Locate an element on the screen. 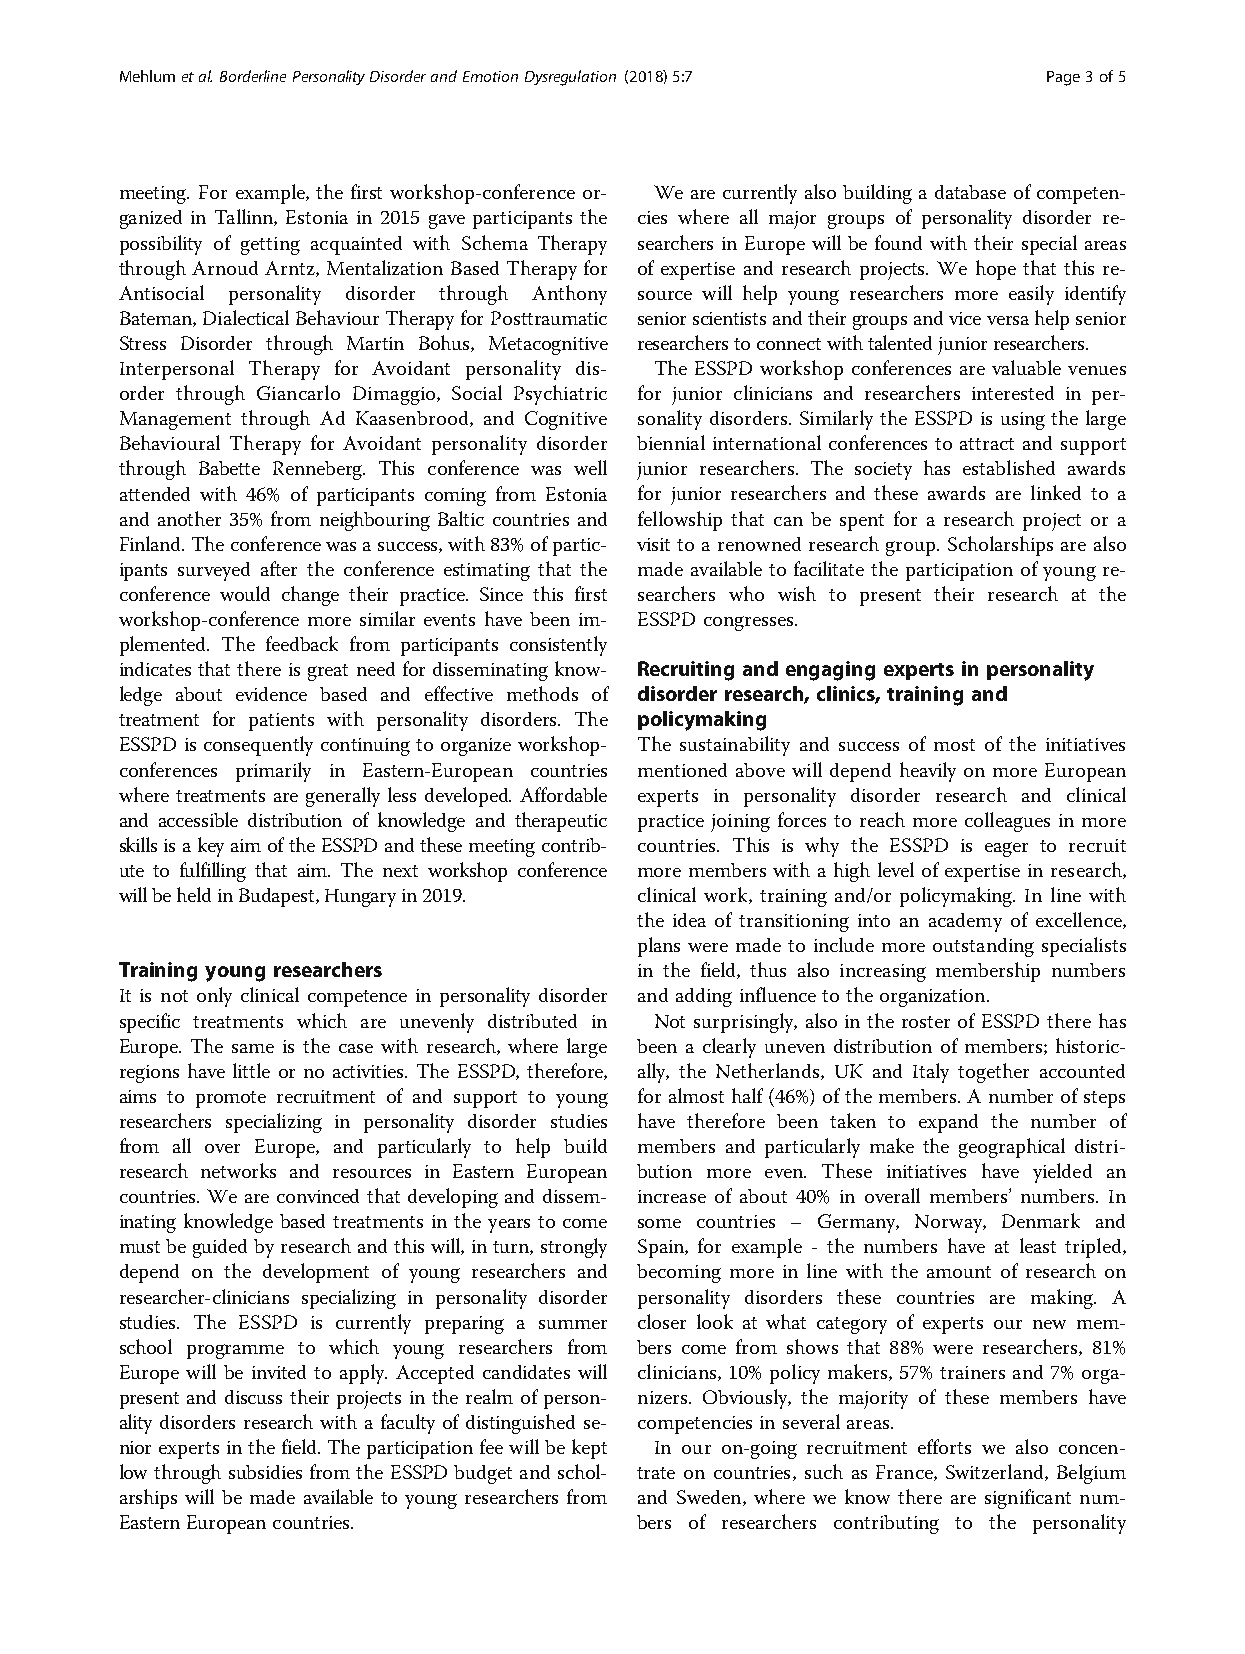  Dysregulation is located at coordinates (570, 78).
